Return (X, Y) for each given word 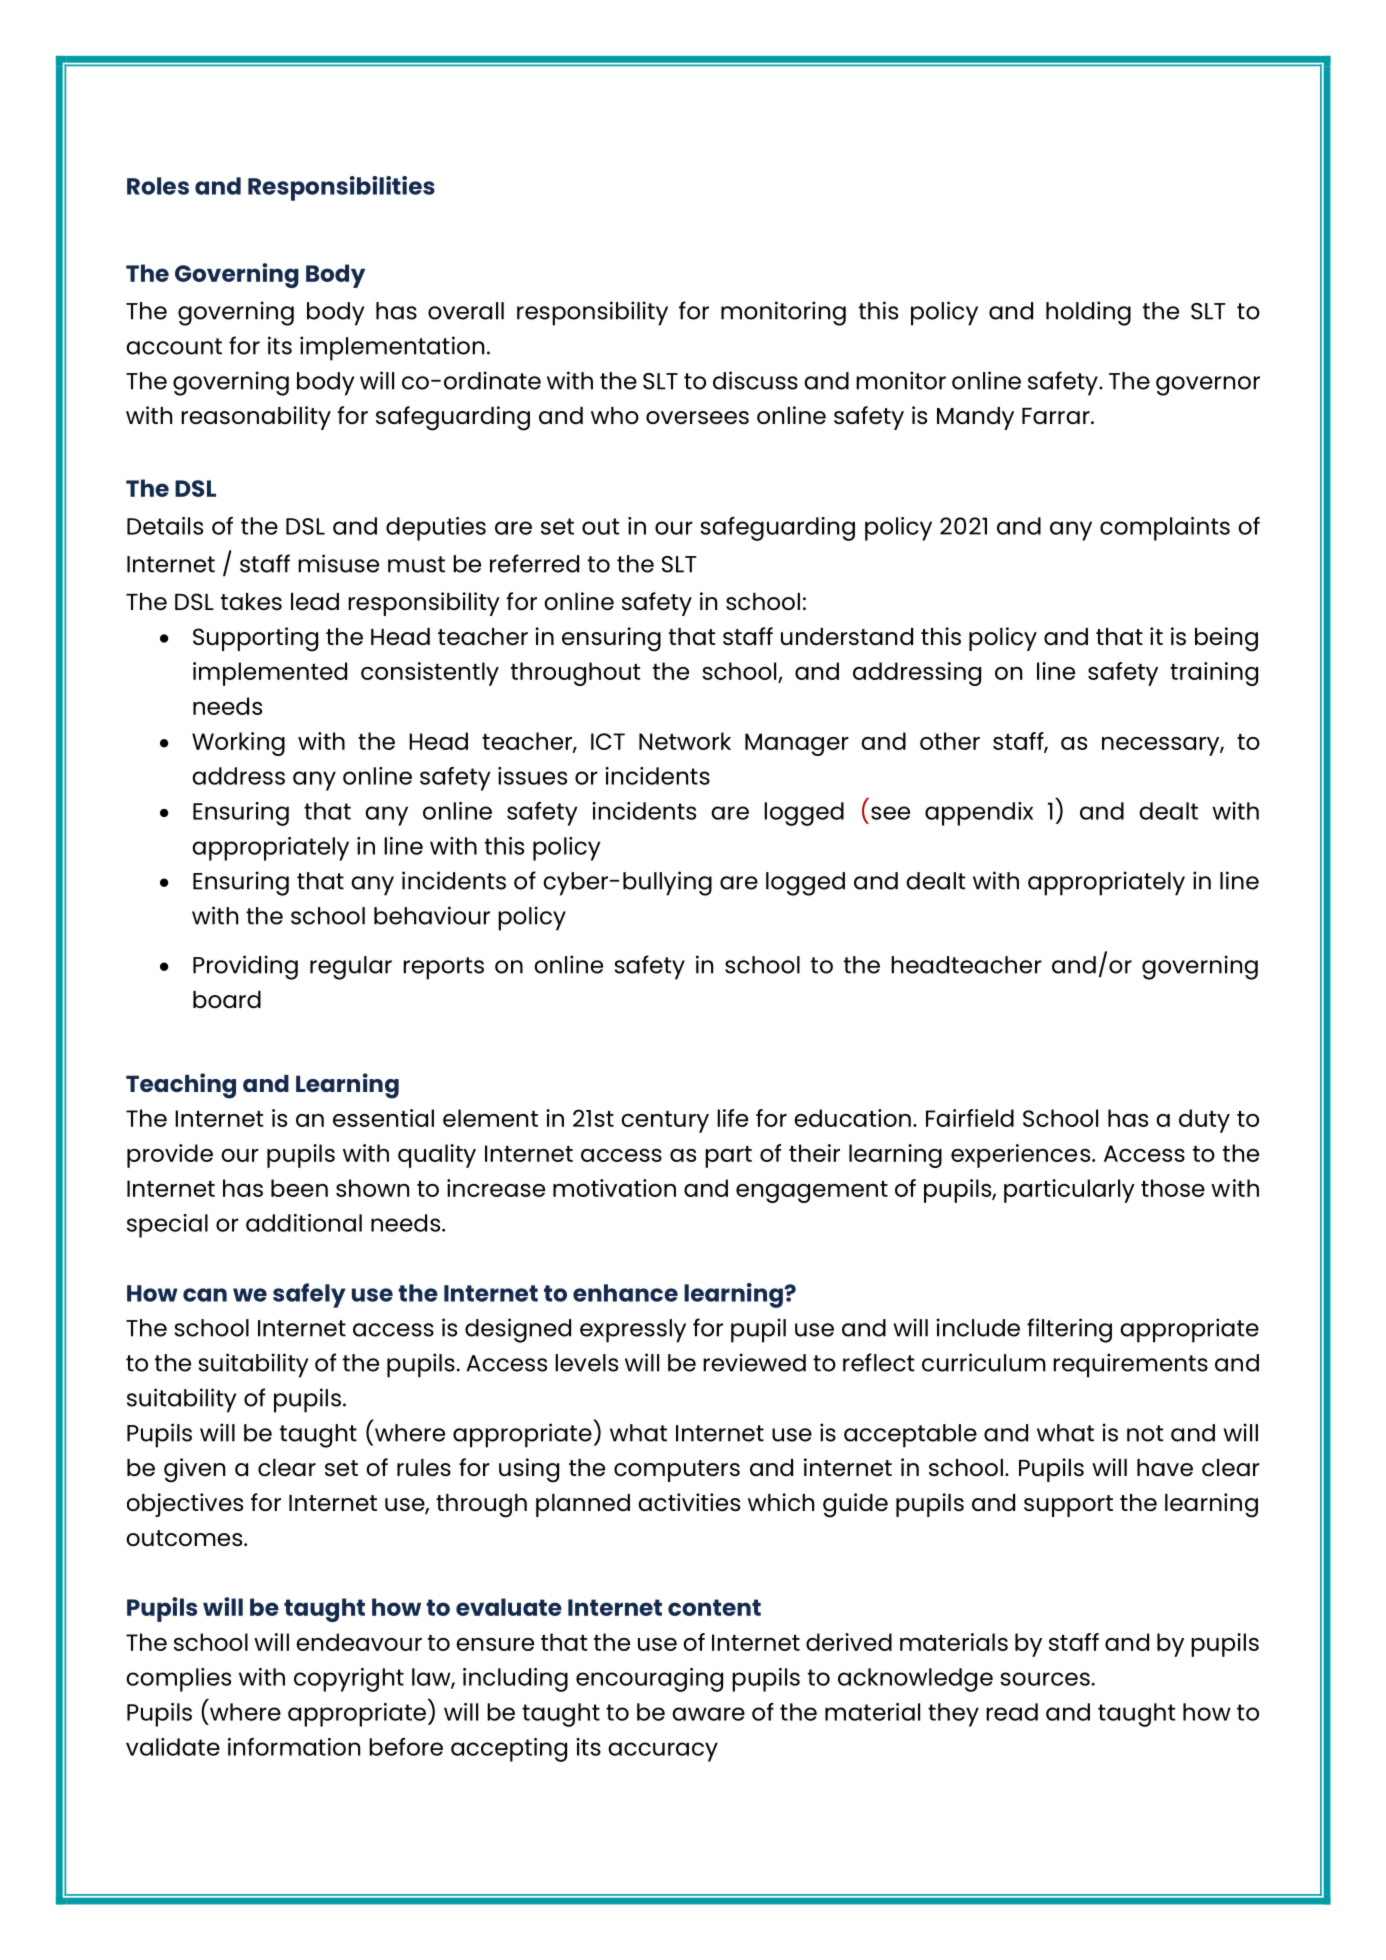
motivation (614, 1188)
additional (304, 1223)
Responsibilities (341, 188)
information (294, 1747)
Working (238, 744)
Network (685, 741)
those (1173, 1188)
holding (1088, 313)
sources (1045, 1679)
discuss (755, 380)
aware (708, 1714)
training (1214, 674)
